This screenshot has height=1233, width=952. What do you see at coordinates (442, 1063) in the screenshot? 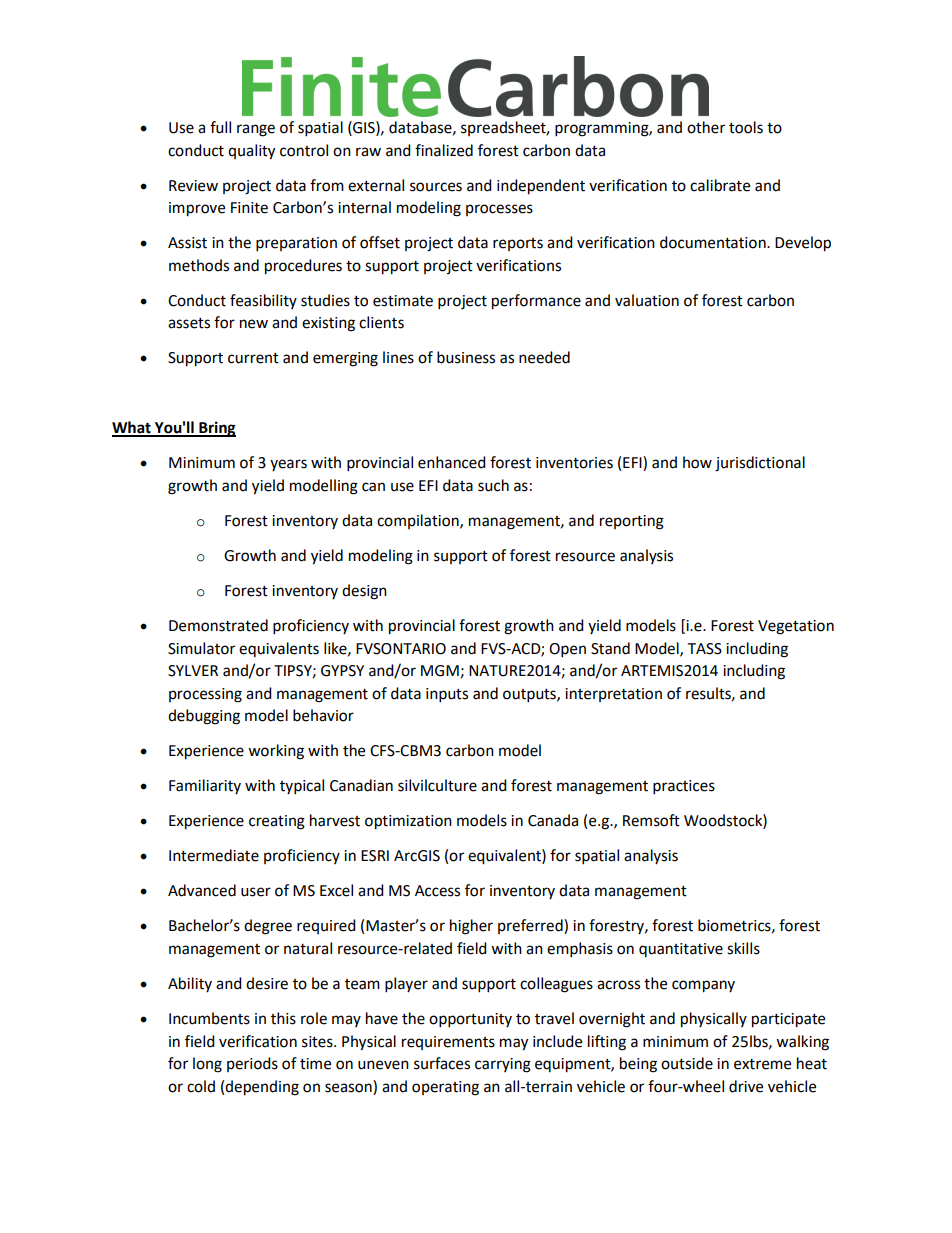
I see `surfaces` at bounding box center [442, 1063].
